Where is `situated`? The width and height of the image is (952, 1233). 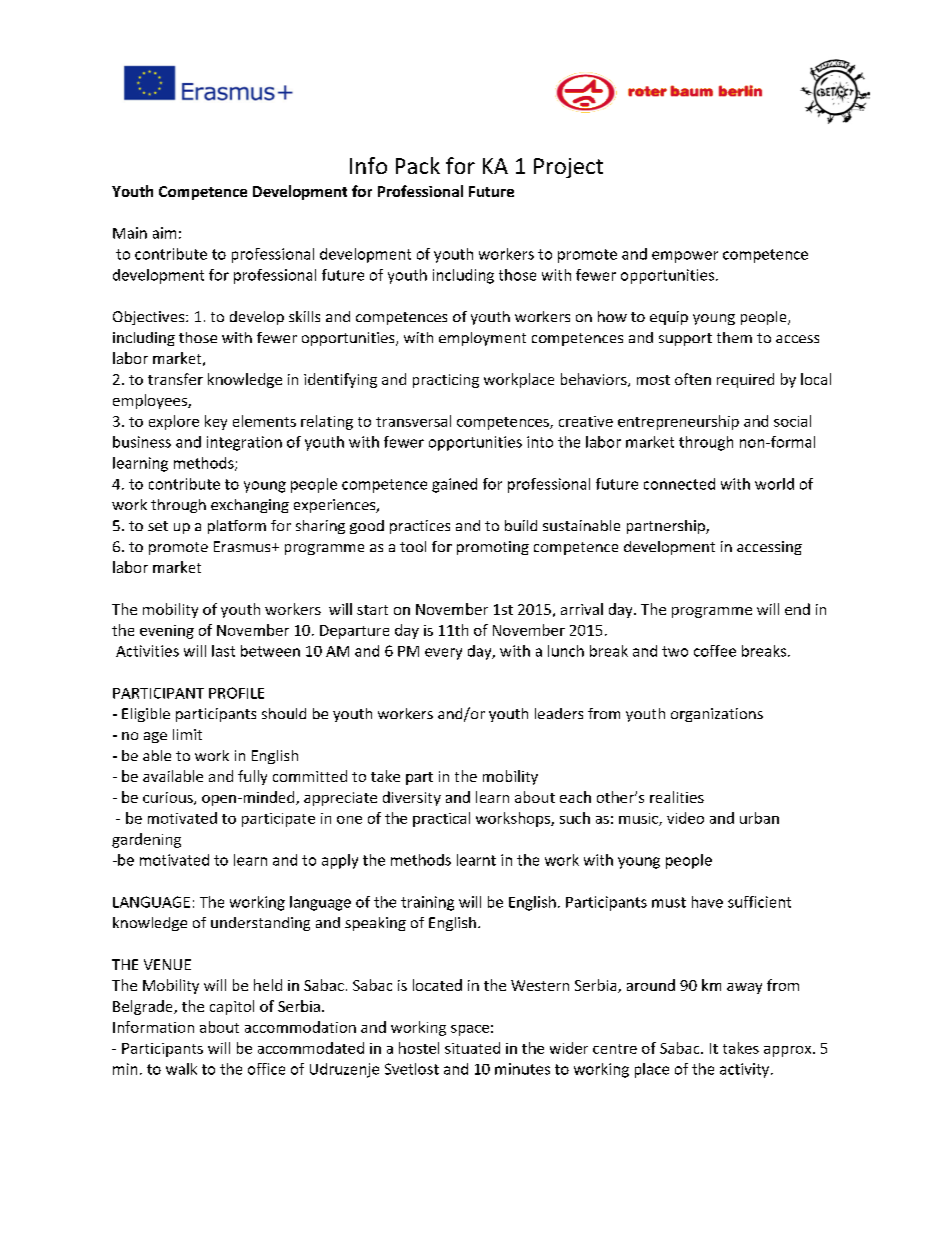 situated is located at coordinates (472, 1048).
